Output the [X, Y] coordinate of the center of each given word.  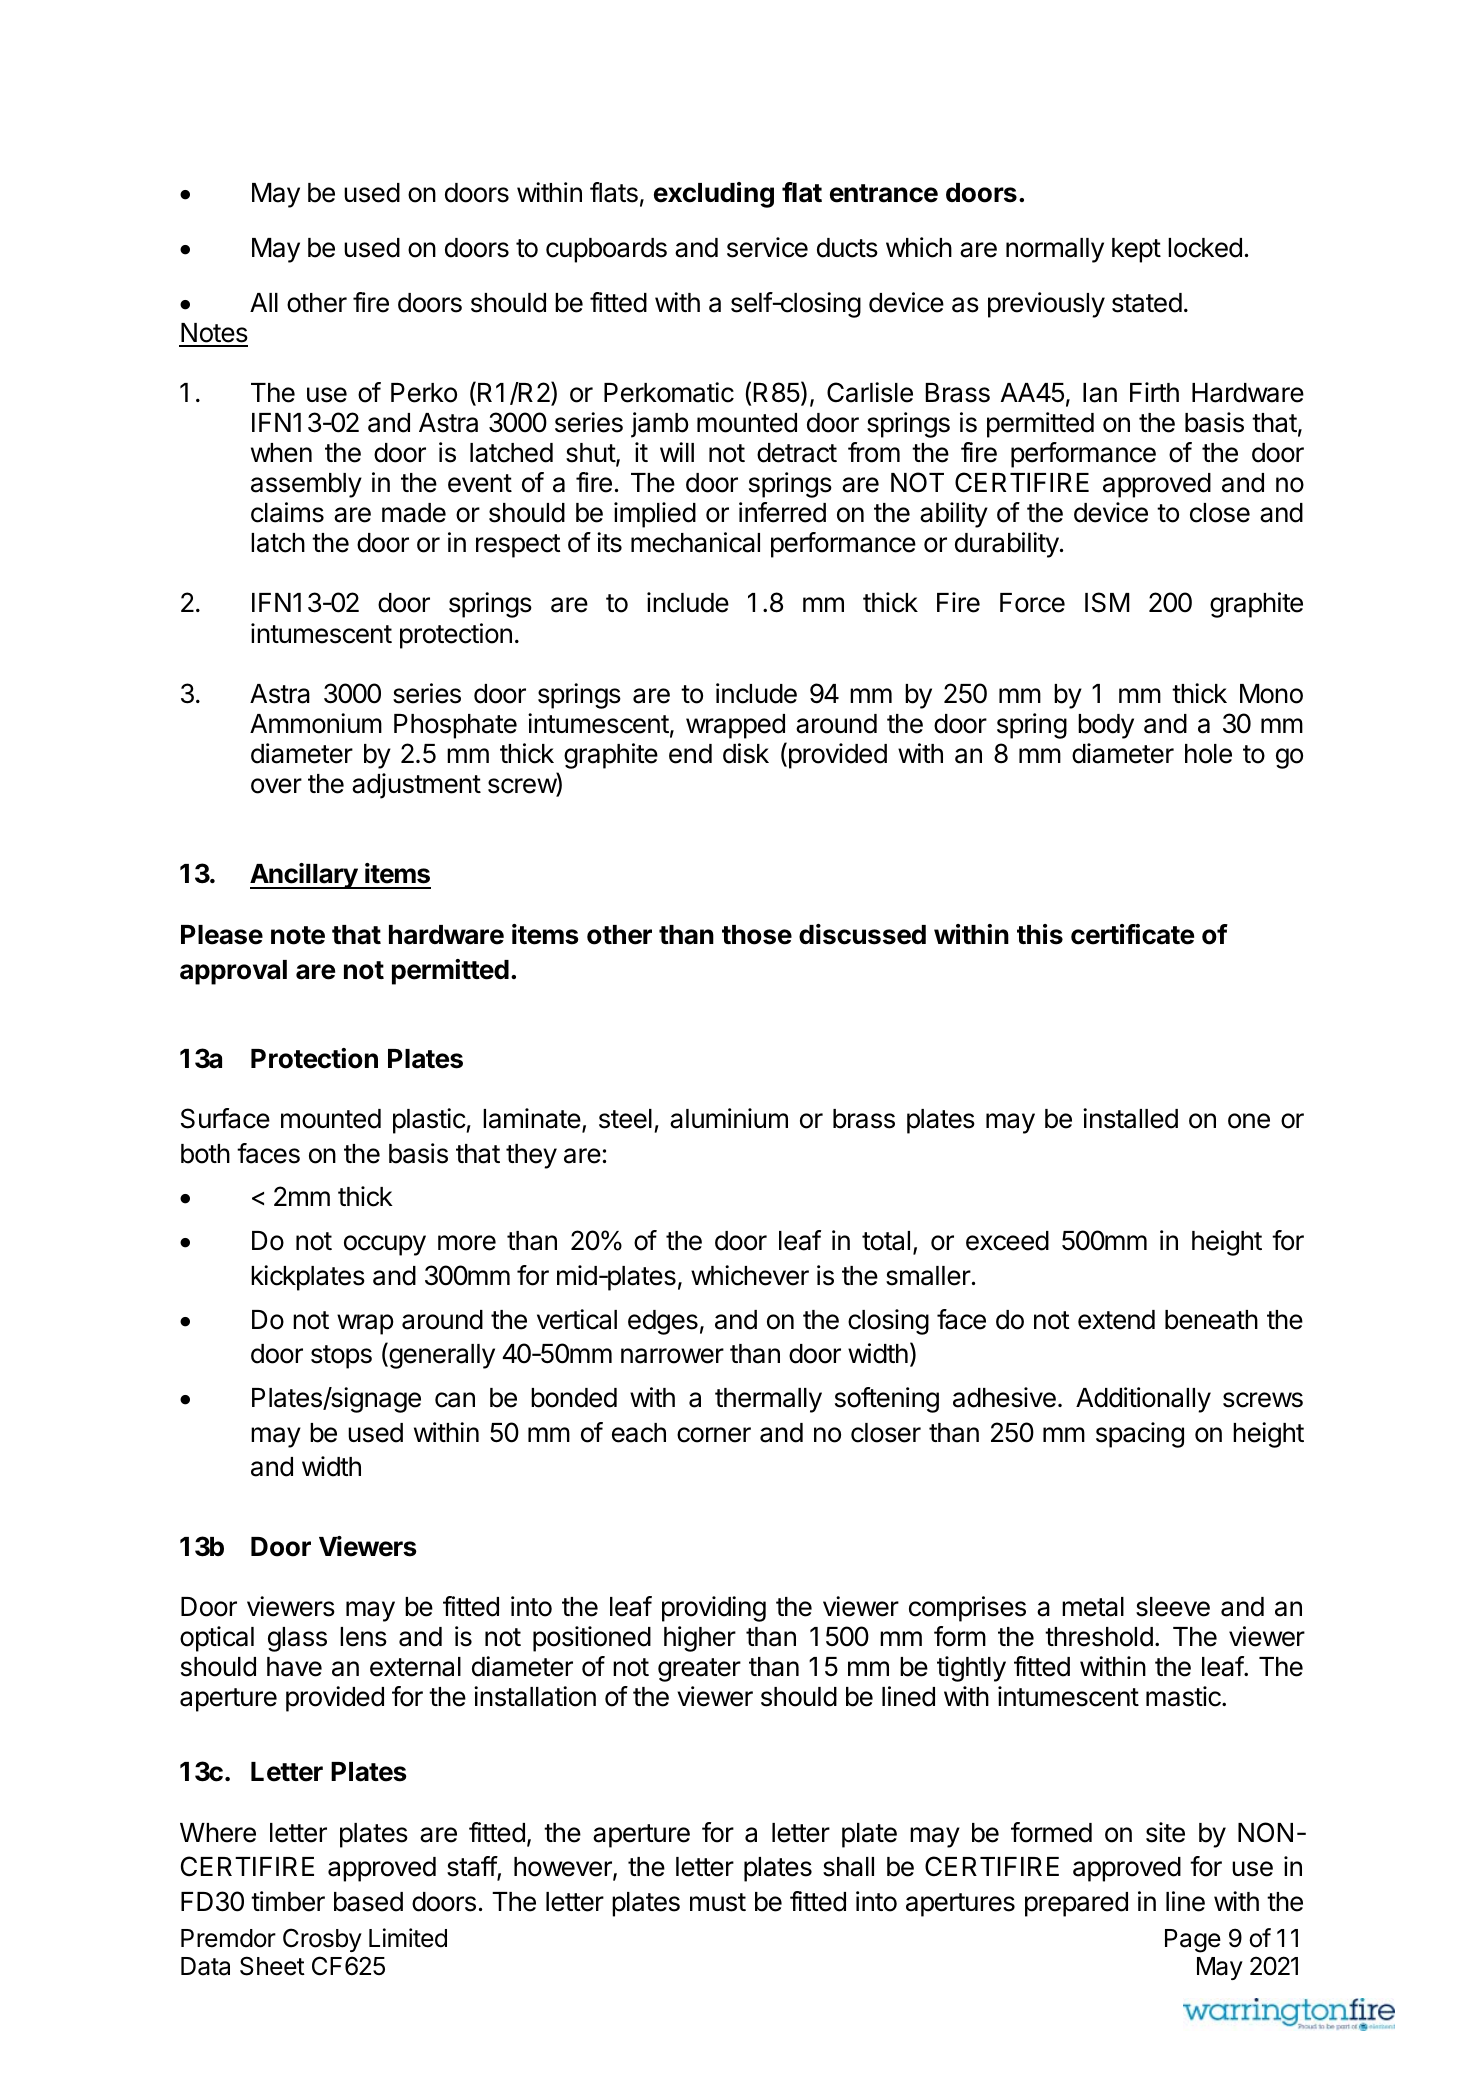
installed [1130, 1118]
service [767, 247]
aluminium [729, 1118]
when [281, 453]
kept [1136, 250]
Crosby [322, 1940]
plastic [429, 1121]
